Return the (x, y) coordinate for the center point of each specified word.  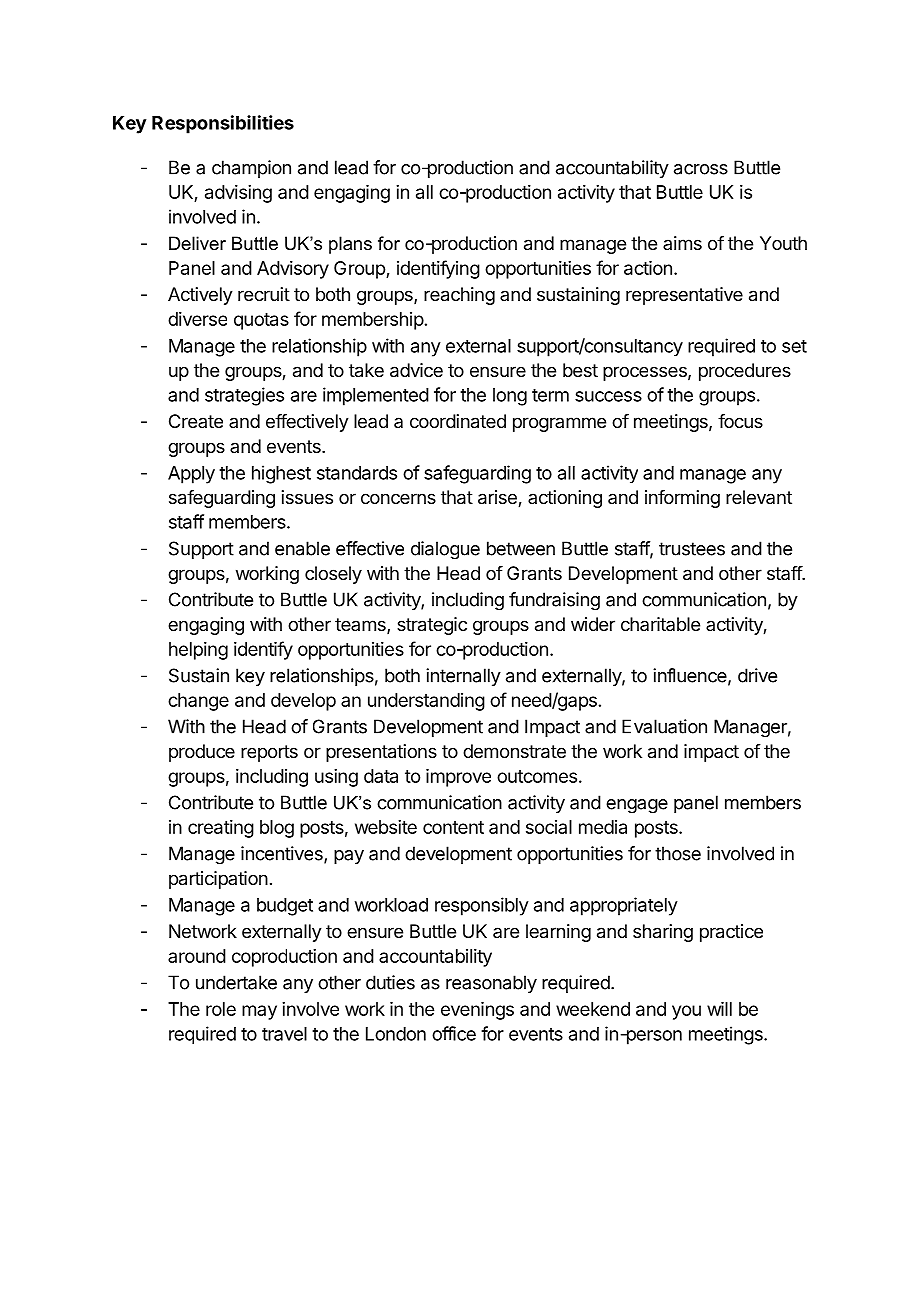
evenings (477, 1011)
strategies (244, 396)
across (701, 169)
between (521, 548)
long (510, 397)
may (259, 1012)
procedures (745, 372)
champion (251, 169)
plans (350, 245)
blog (277, 829)
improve (458, 778)
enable (302, 548)
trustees (692, 549)
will (719, 1009)
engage (637, 806)
